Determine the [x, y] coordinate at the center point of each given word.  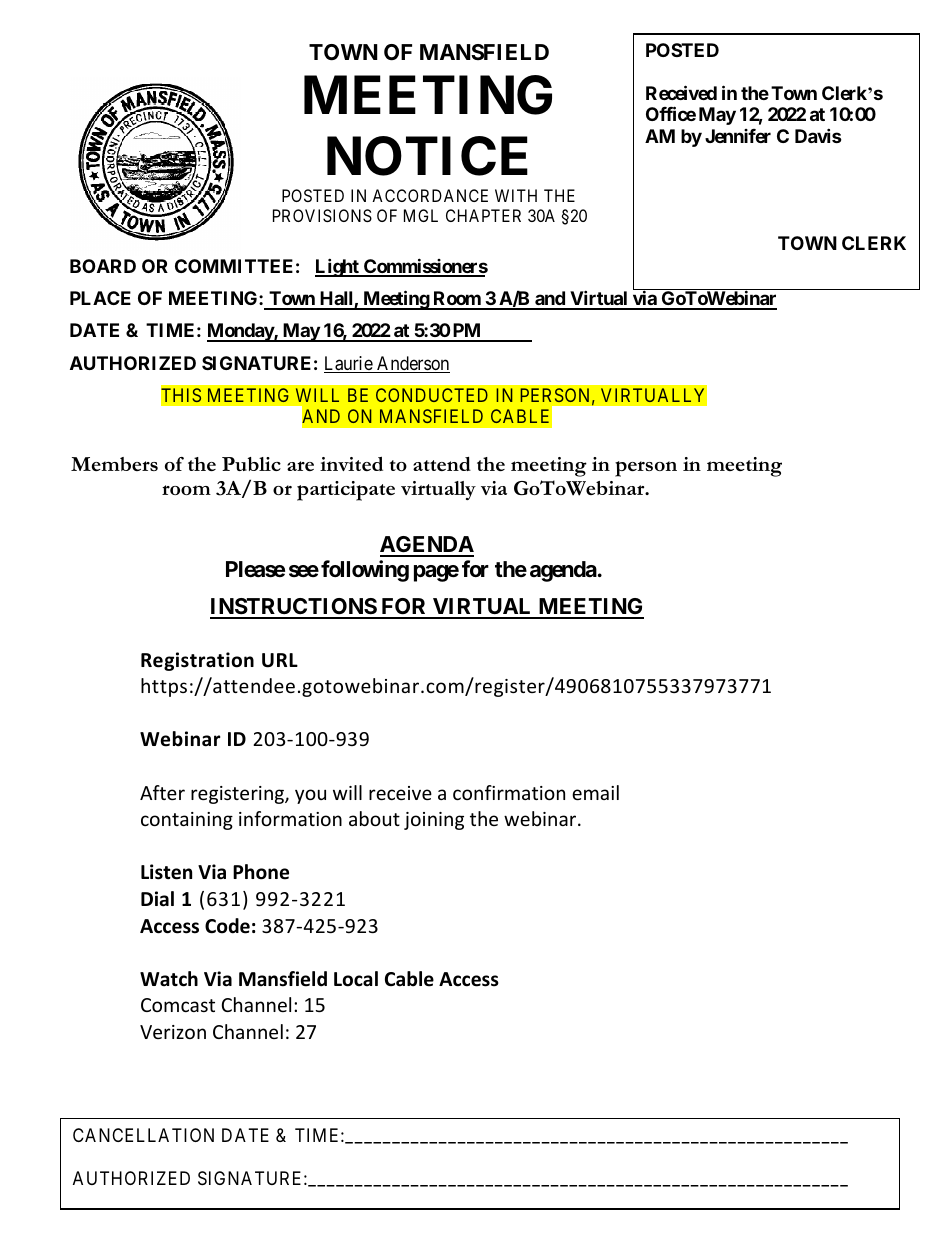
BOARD [103, 266]
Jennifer [738, 136]
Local [356, 979]
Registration [197, 661]
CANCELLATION [143, 1135]
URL [280, 660]
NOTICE [427, 156]
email [595, 792]
